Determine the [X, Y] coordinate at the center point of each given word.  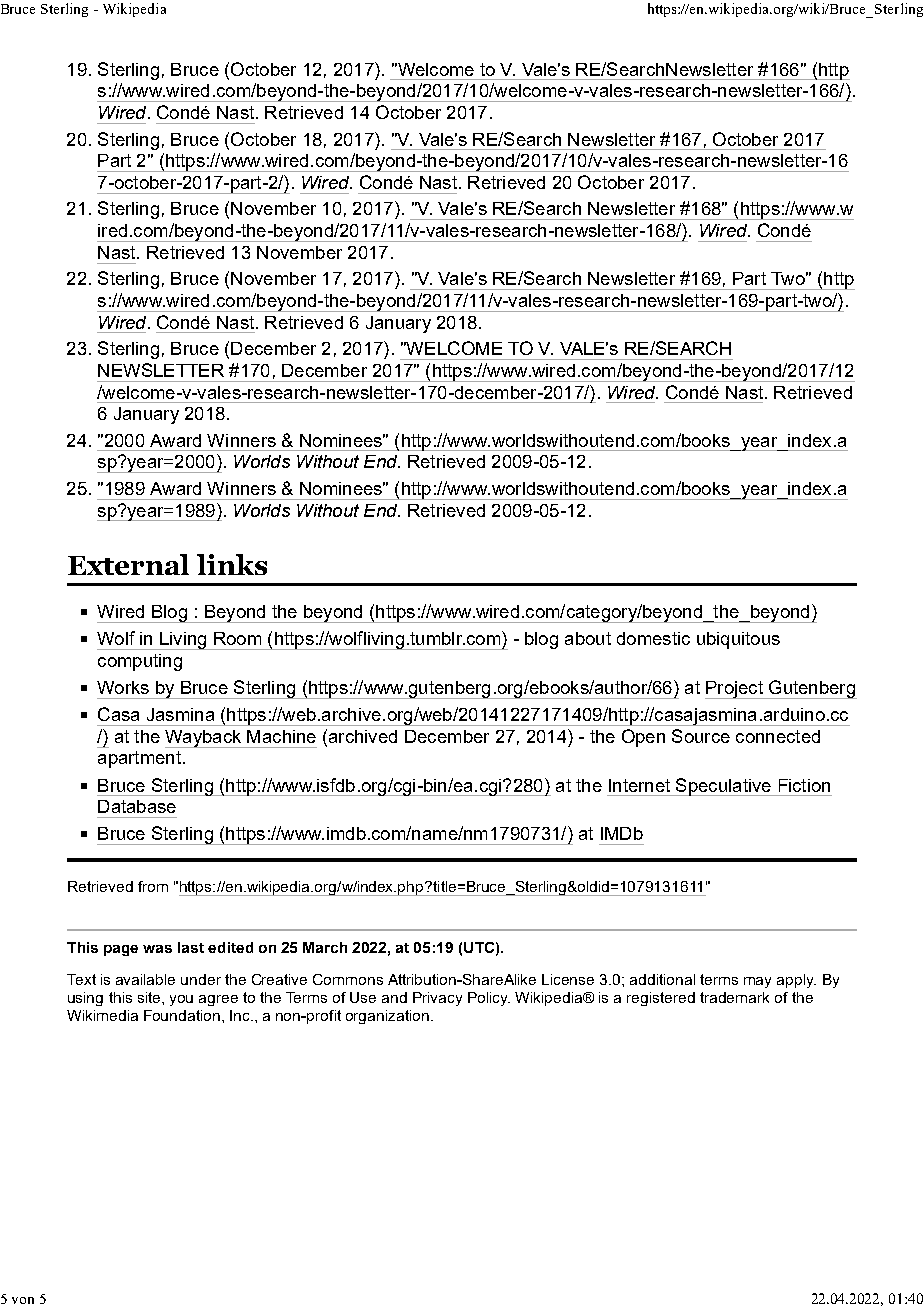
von [23, 1300]
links [232, 564]
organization [387, 1017]
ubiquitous [738, 640]
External [128, 564]
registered [661, 999]
